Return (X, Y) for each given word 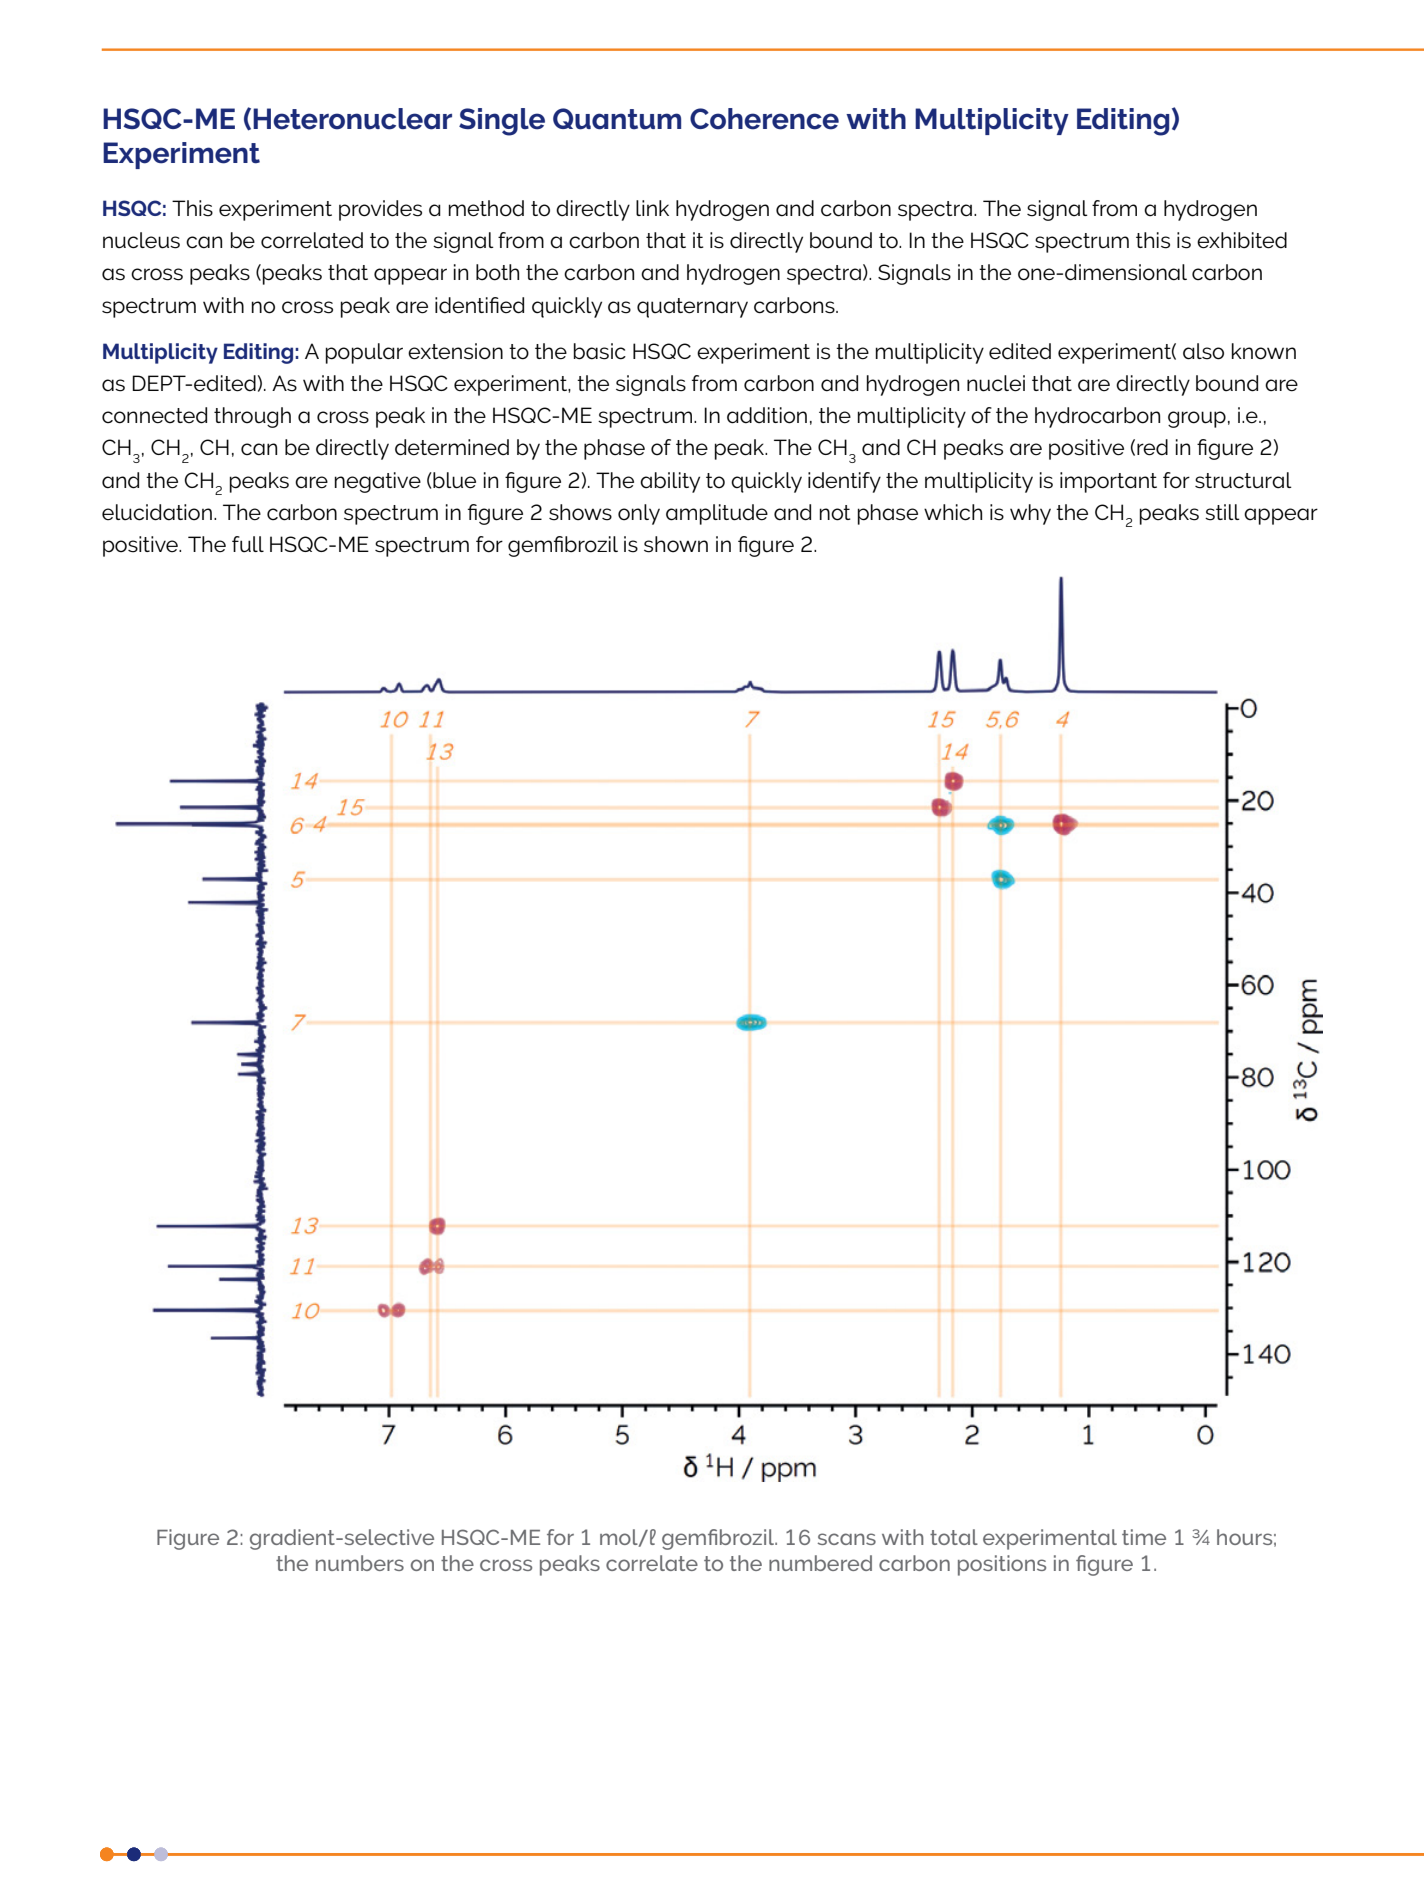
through (252, 417)
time (1144, 1537)
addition (767, 415)
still (1222, 512)
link (652, 208)
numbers (360, 1563)
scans (847, 1539)
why (1030, 514)
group (1197, 419)
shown (676, 544)
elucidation (157, 512)
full (248, 544)
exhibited (1242, 240)
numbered (820, 1563)
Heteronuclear (352, 119)
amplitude (717, 514)
